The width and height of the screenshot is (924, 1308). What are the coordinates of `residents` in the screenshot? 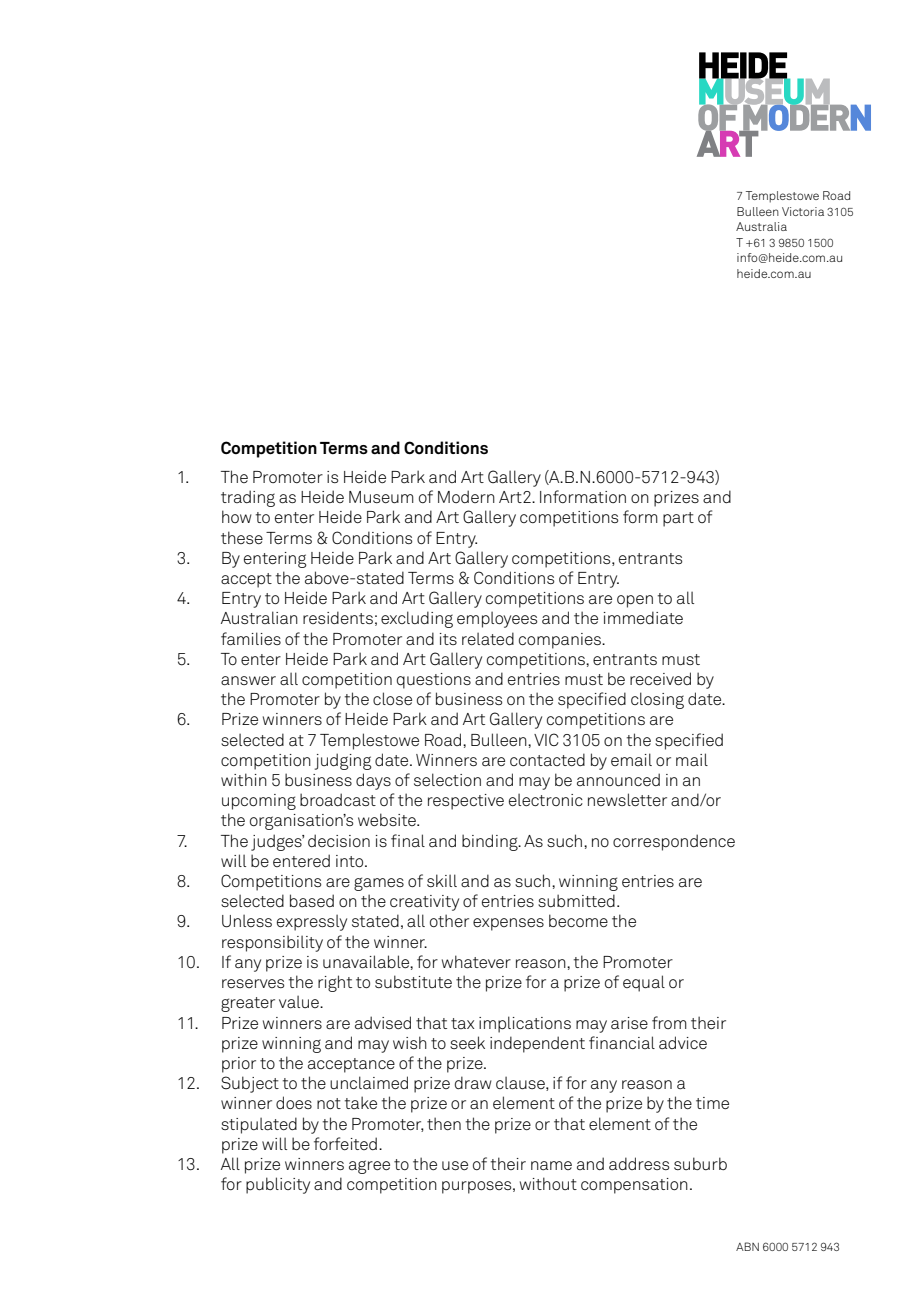 It's located at (338, 618).
